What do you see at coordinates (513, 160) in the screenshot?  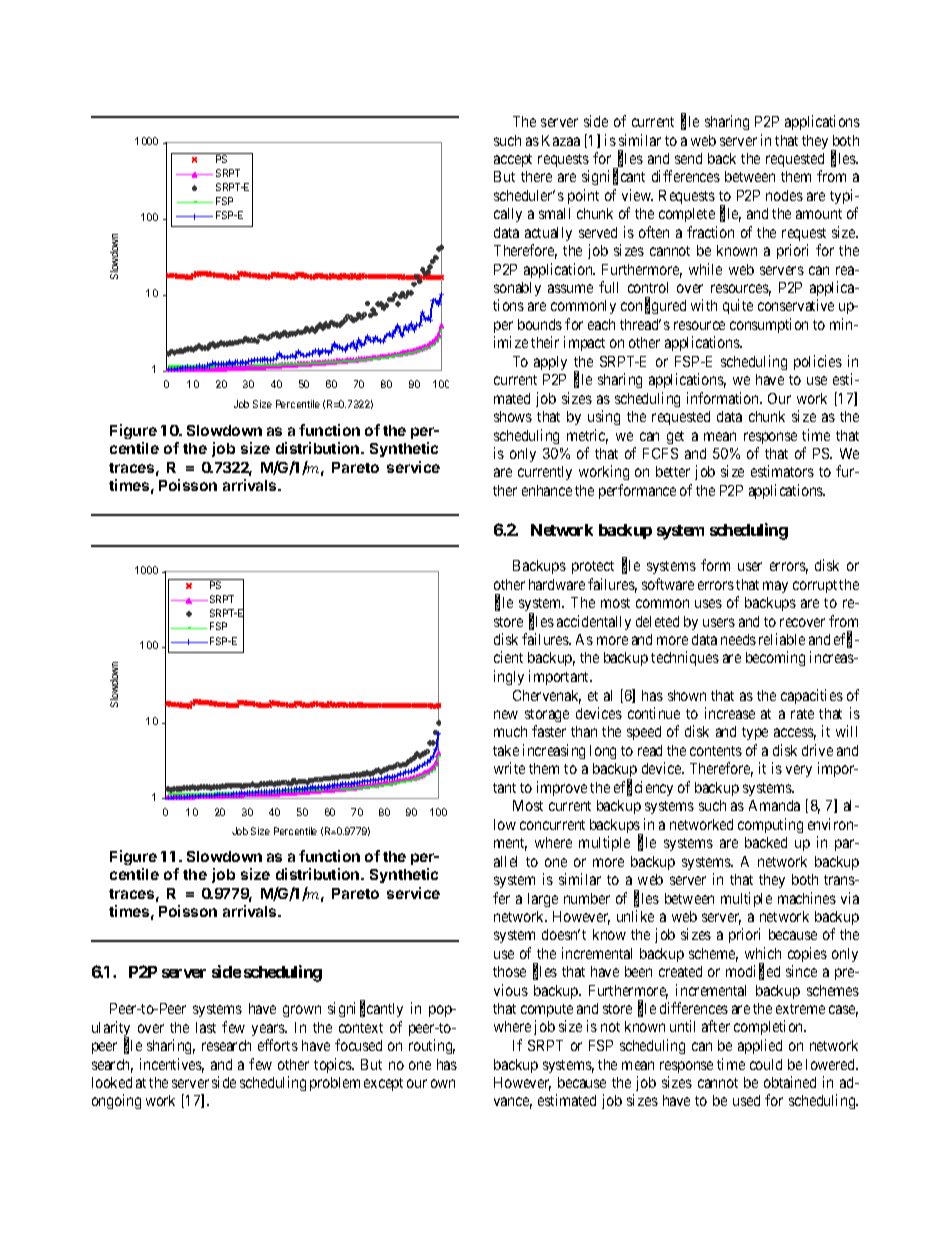 I see `accept` at bounding box center [513, 160].
